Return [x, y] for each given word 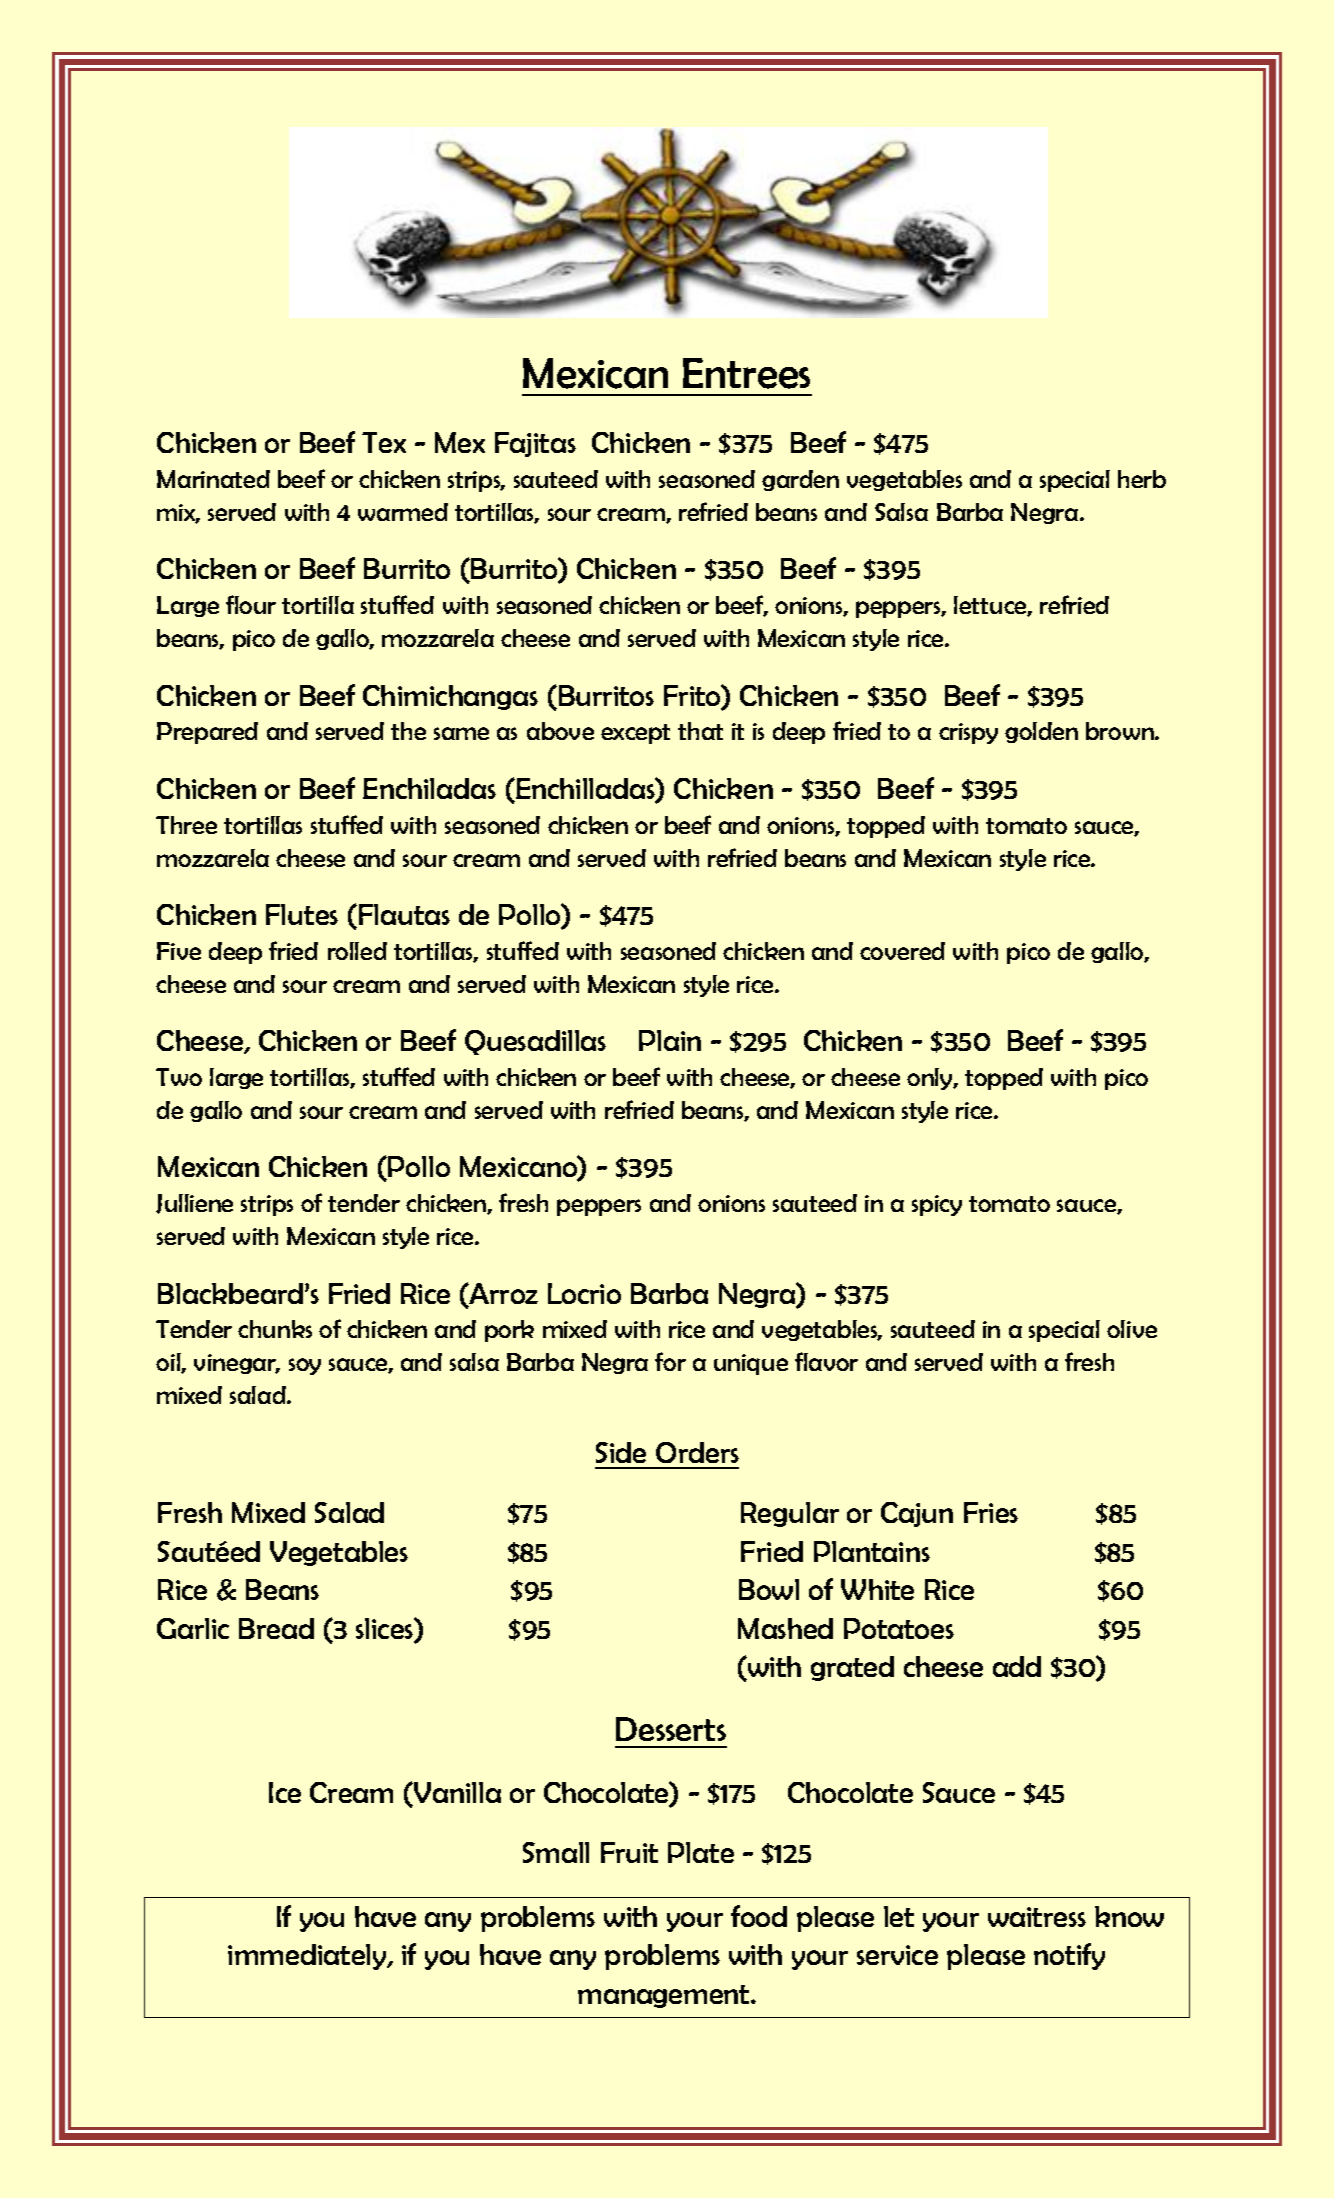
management [665, 1996]
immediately [308, 1957]
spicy [937, 1205]
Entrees [746, 373]
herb [1142, 479]
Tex [384, 442]
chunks [275, 1329]
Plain [670, 1040]
